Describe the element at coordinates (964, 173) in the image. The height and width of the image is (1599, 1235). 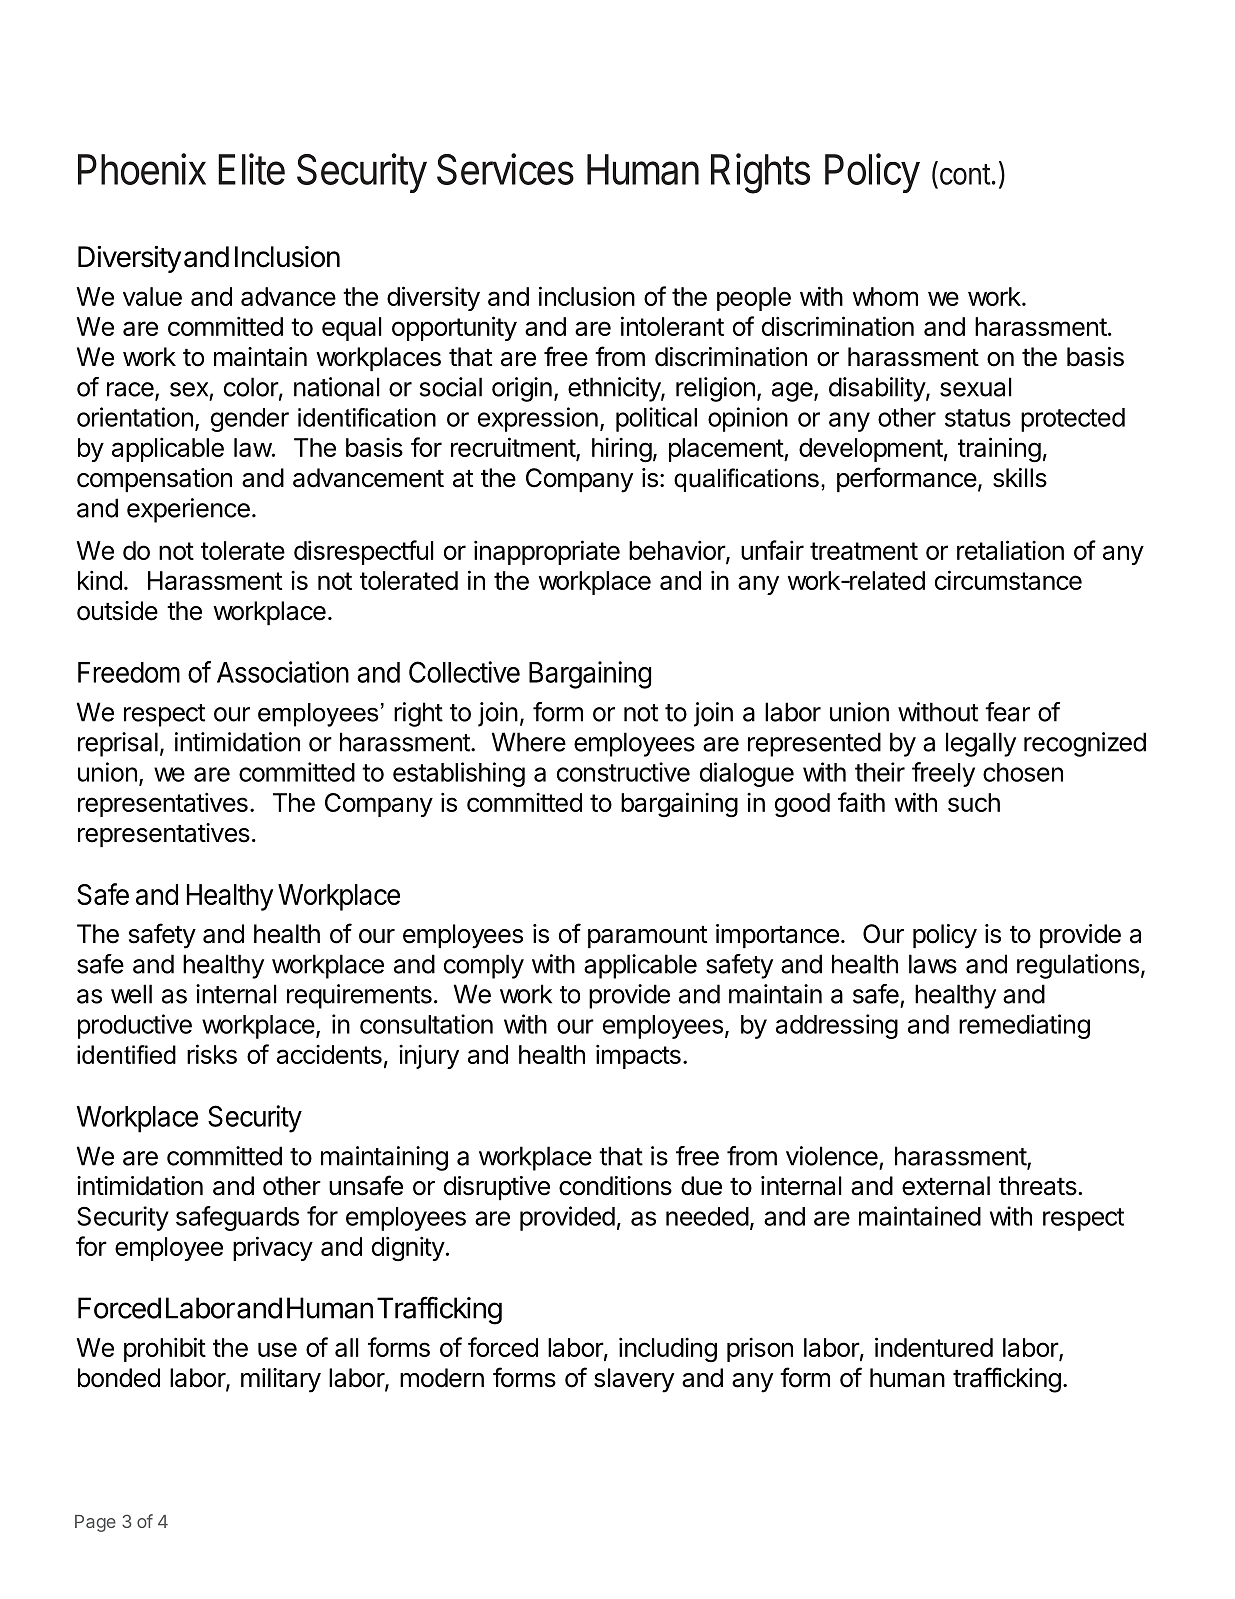
I see `cont` at that location.
